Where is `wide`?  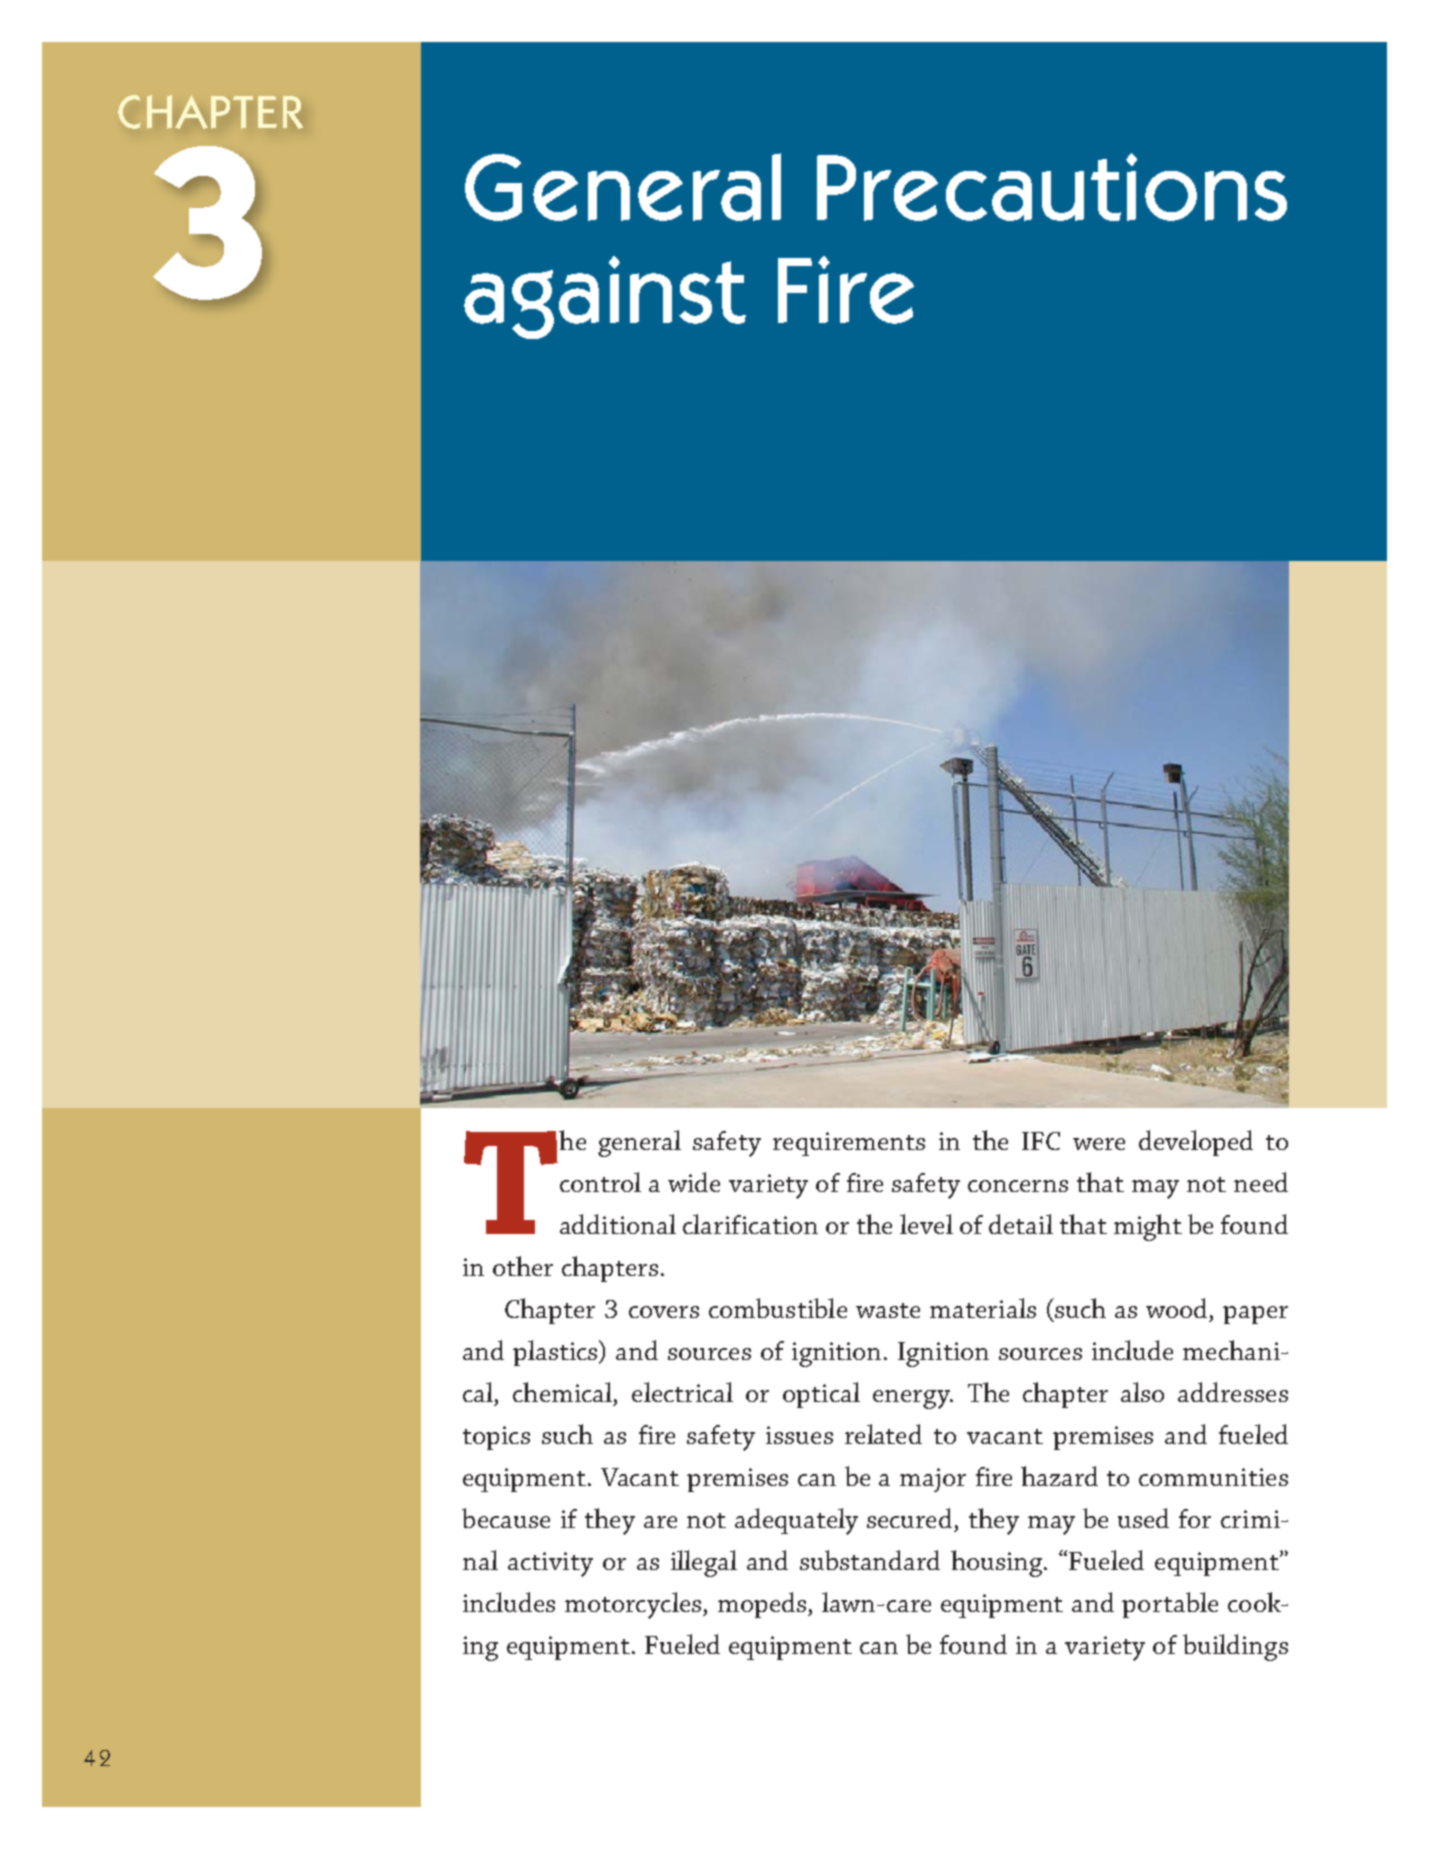
wide is located at coordinates (694, 1182).
